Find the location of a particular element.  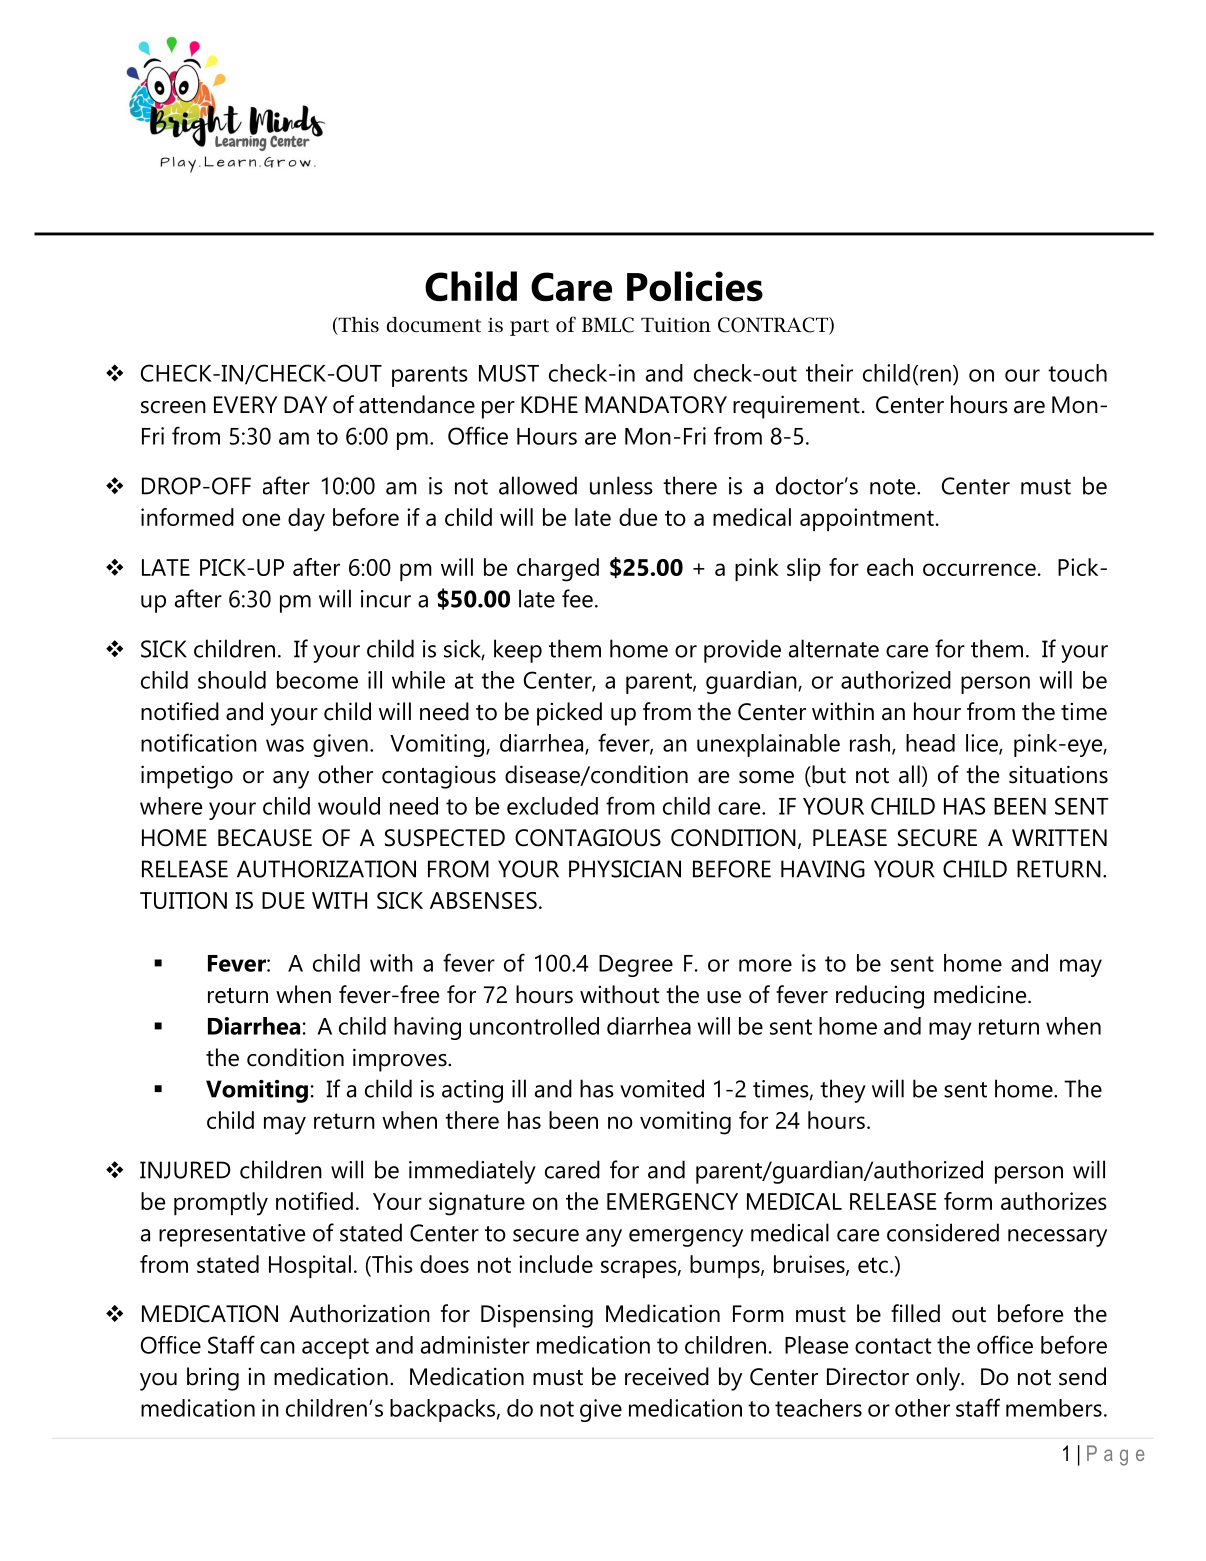

fee is located at coordinates (577, 598).
